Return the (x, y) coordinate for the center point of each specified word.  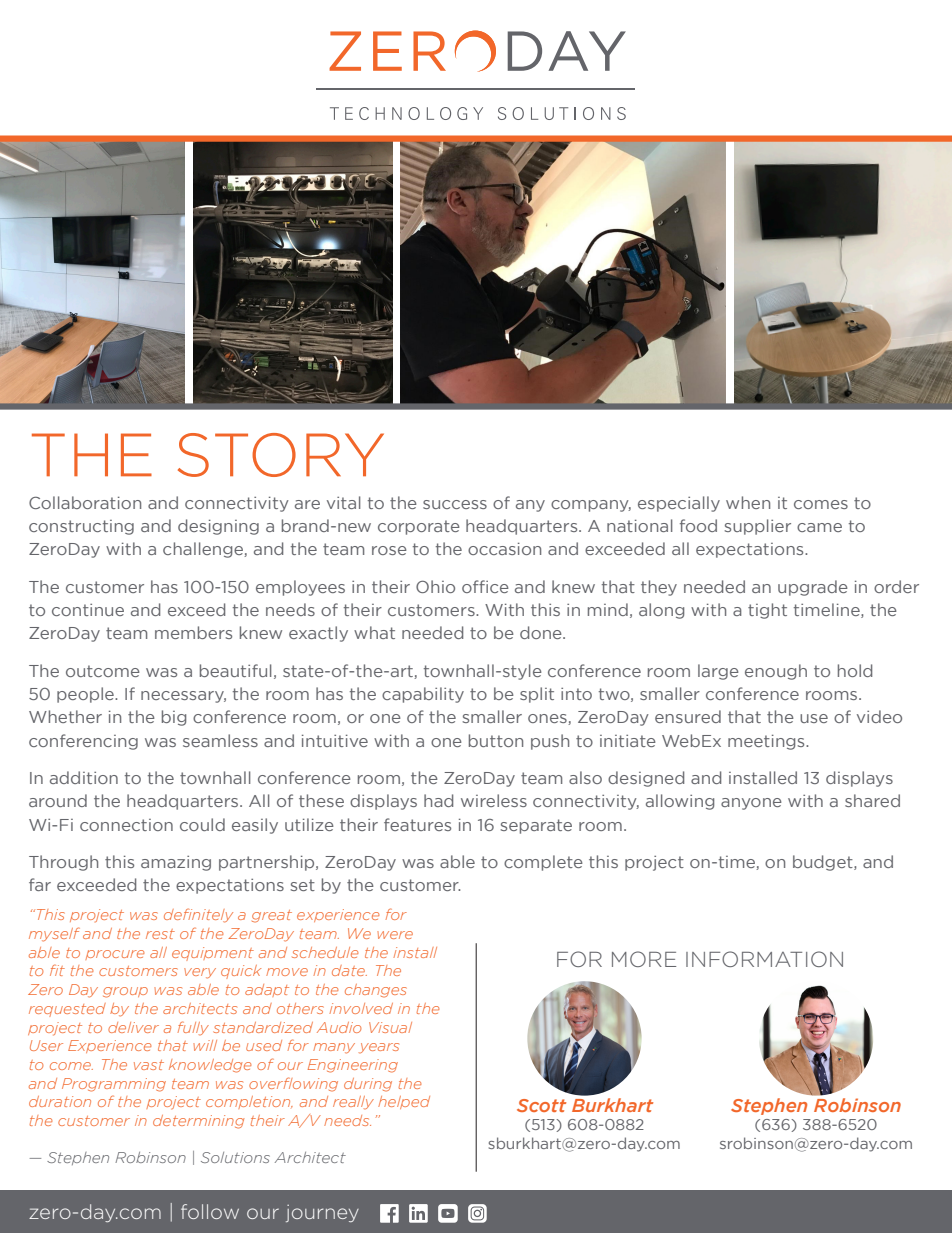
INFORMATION (764, 959)
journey (322, 1213)
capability (423, 695)
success (455, 504)
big (174, 718)
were (395, 935)
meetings (767, 742)
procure (114, 955)
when (748, 502)
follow (210, 1211)
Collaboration (85, 502)
